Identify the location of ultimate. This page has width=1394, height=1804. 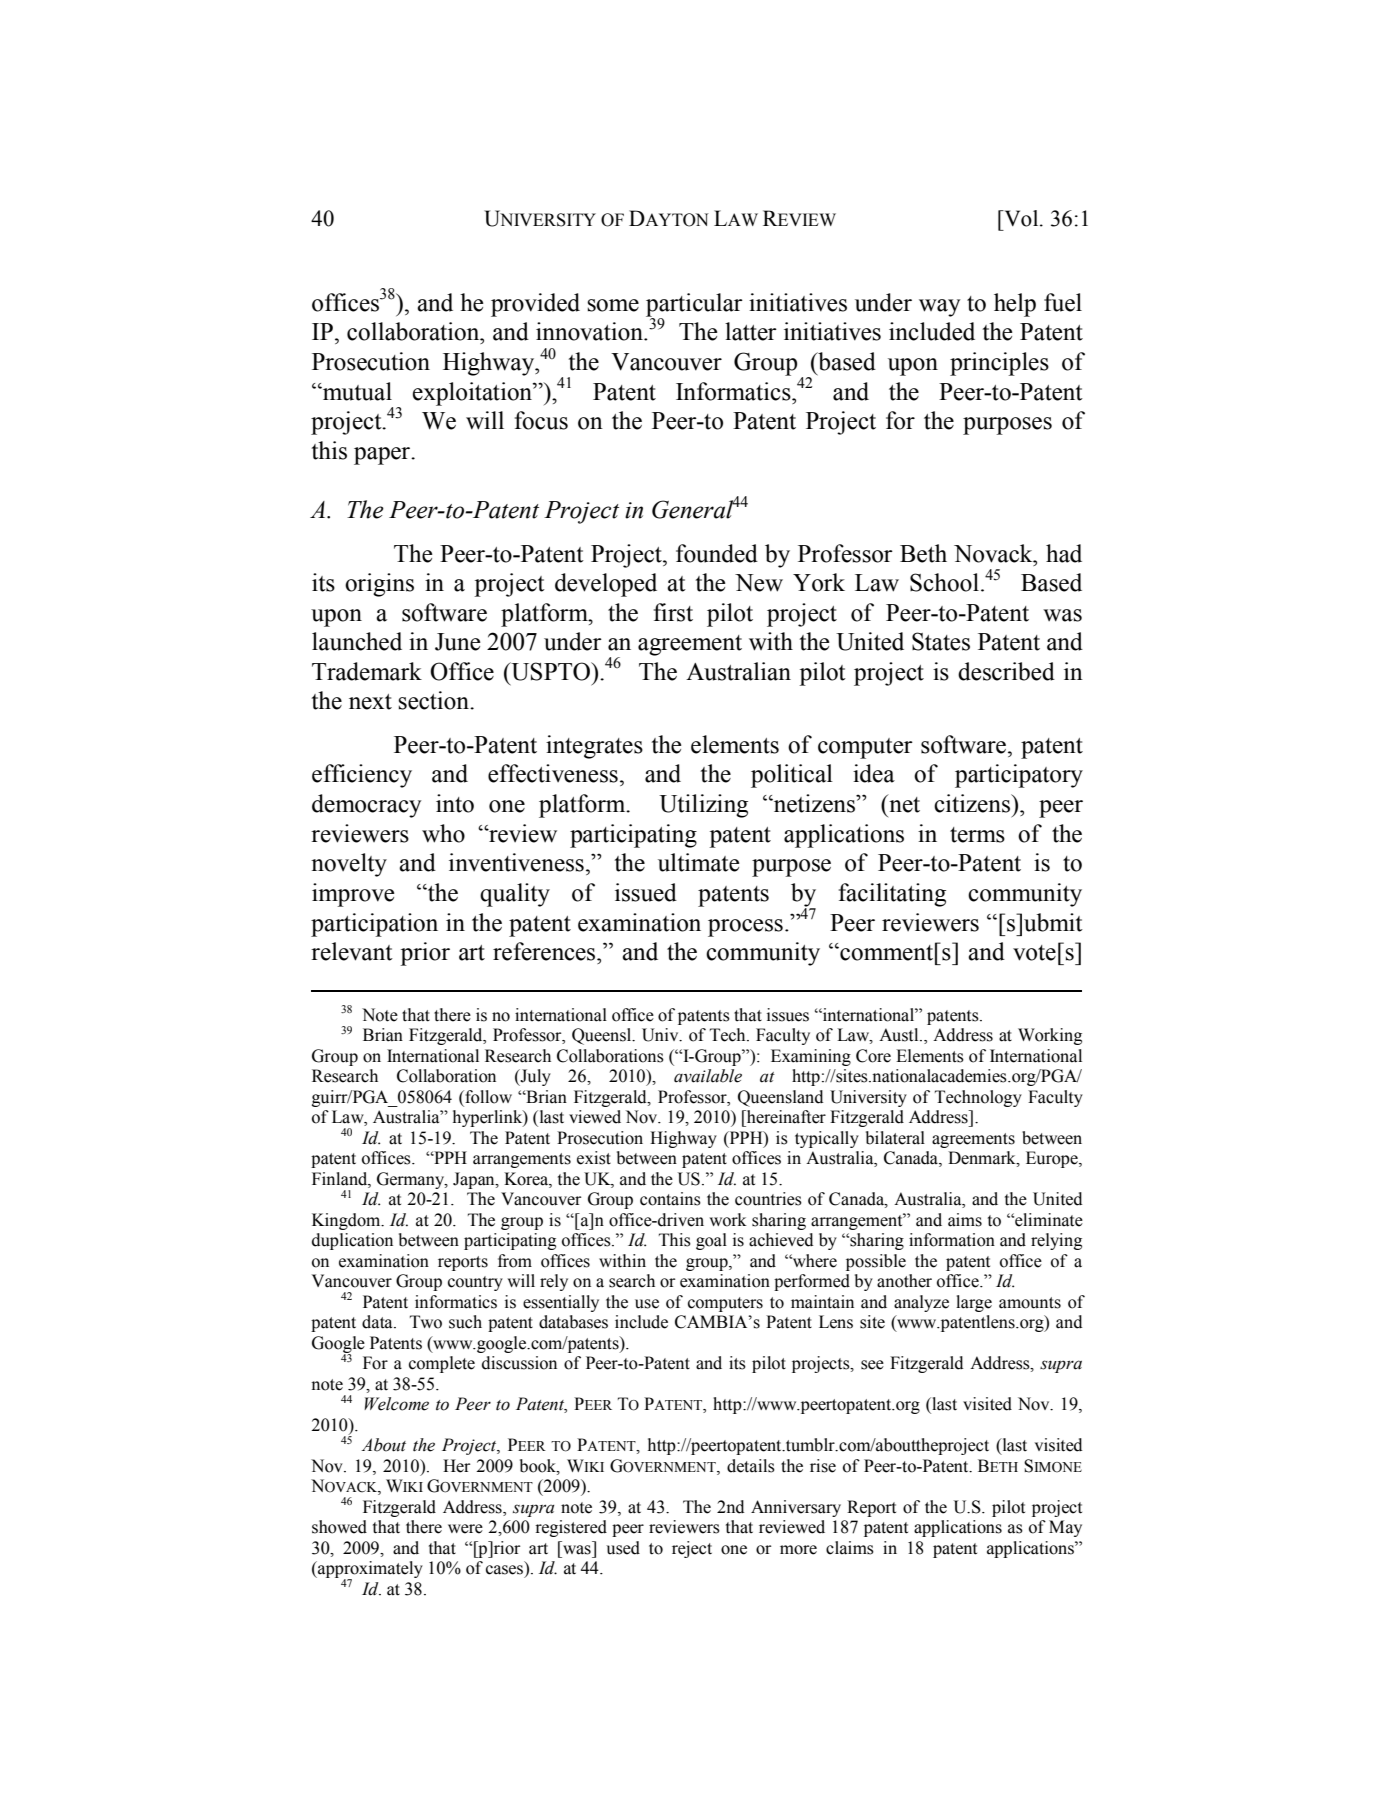
(698, 862).
